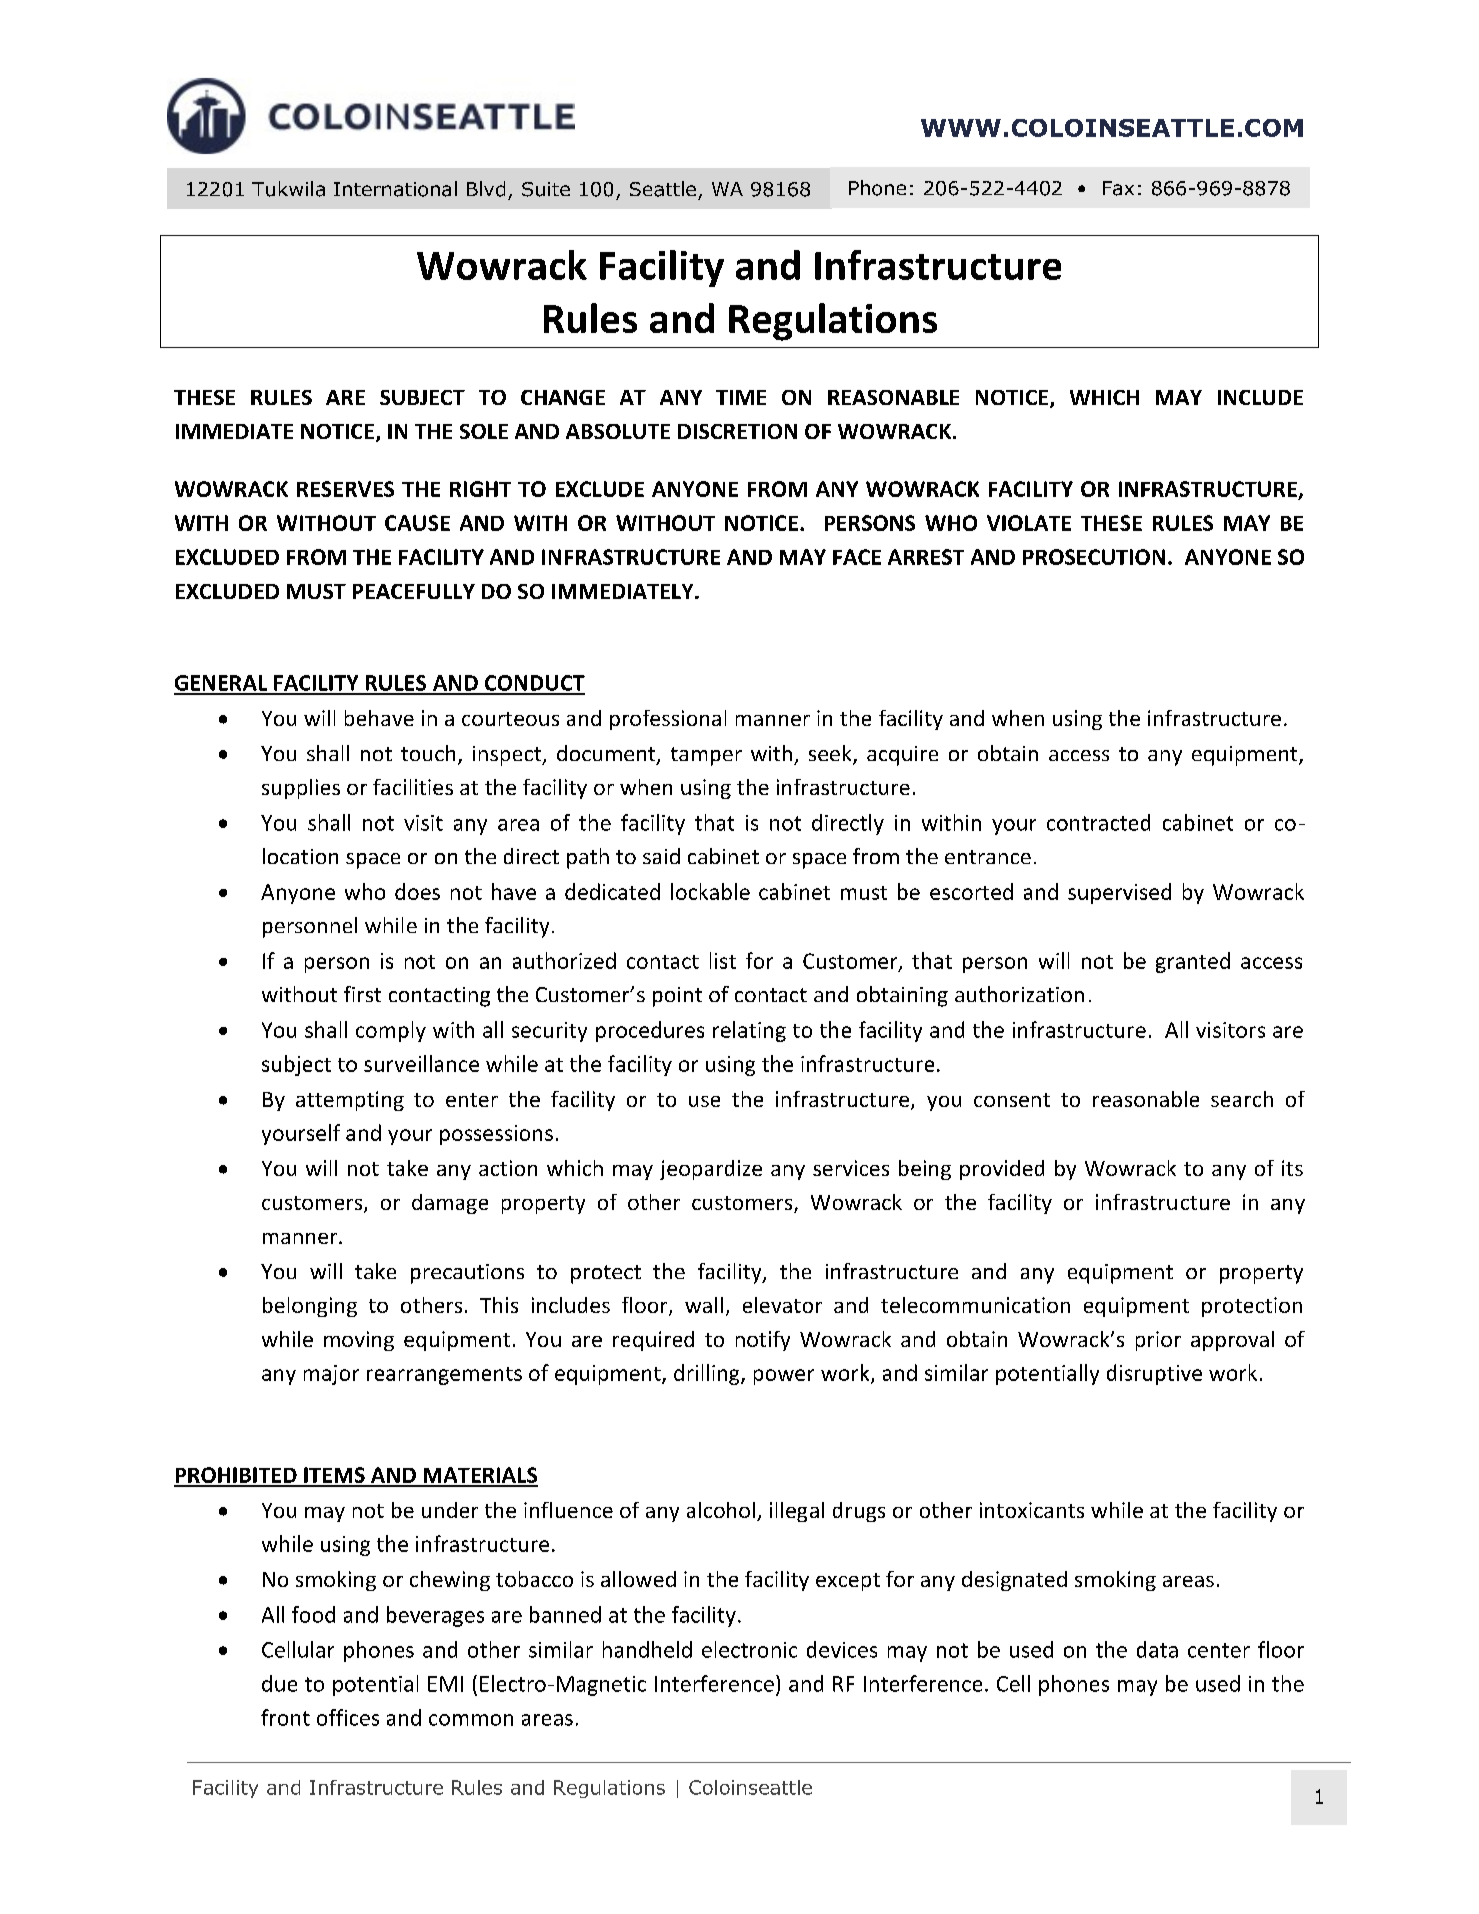 The width and height of the screenshot is (1479, 1914). I want to click on EMI, so click(445, 1684).
